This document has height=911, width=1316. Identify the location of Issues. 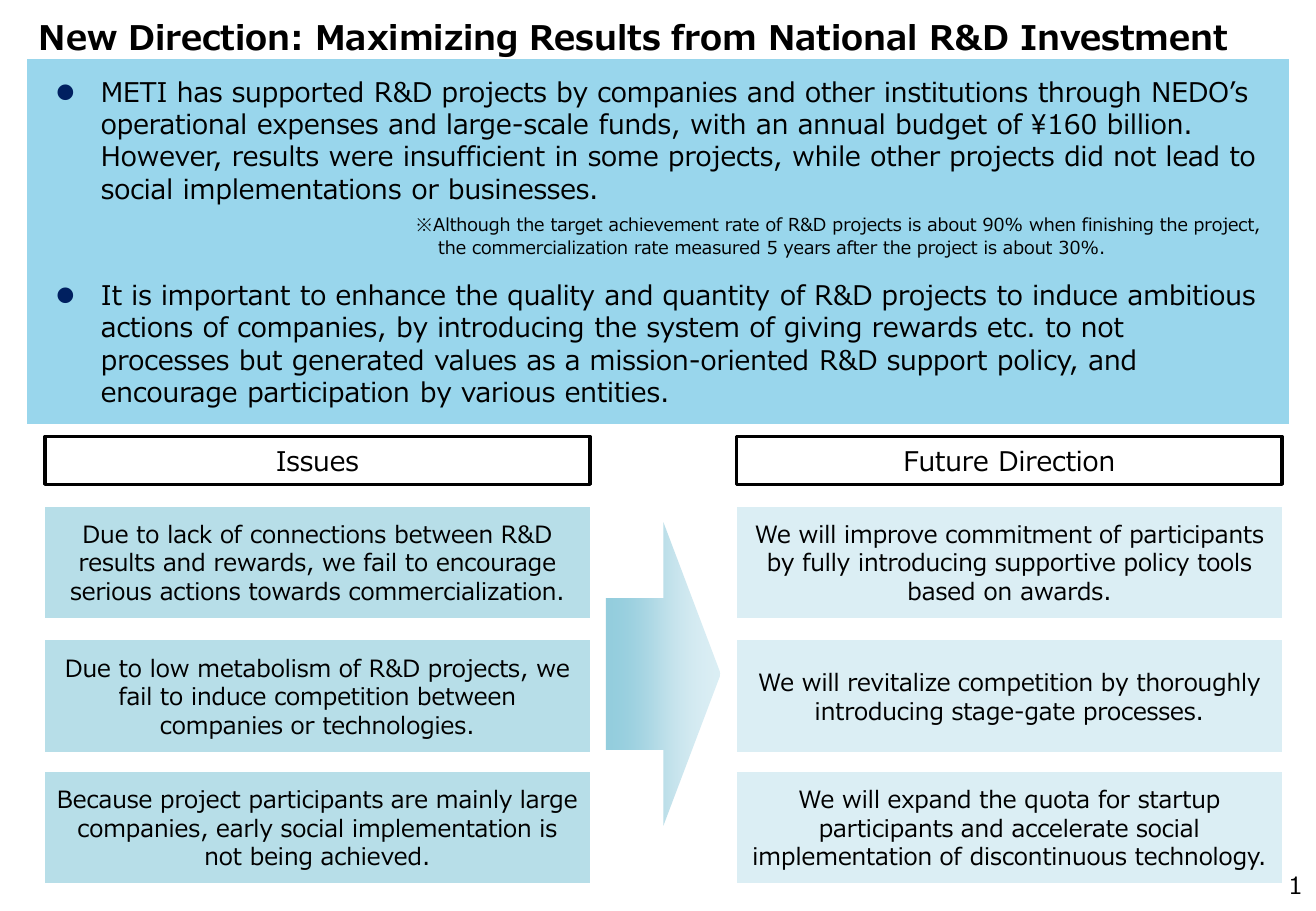
(317, 461).
